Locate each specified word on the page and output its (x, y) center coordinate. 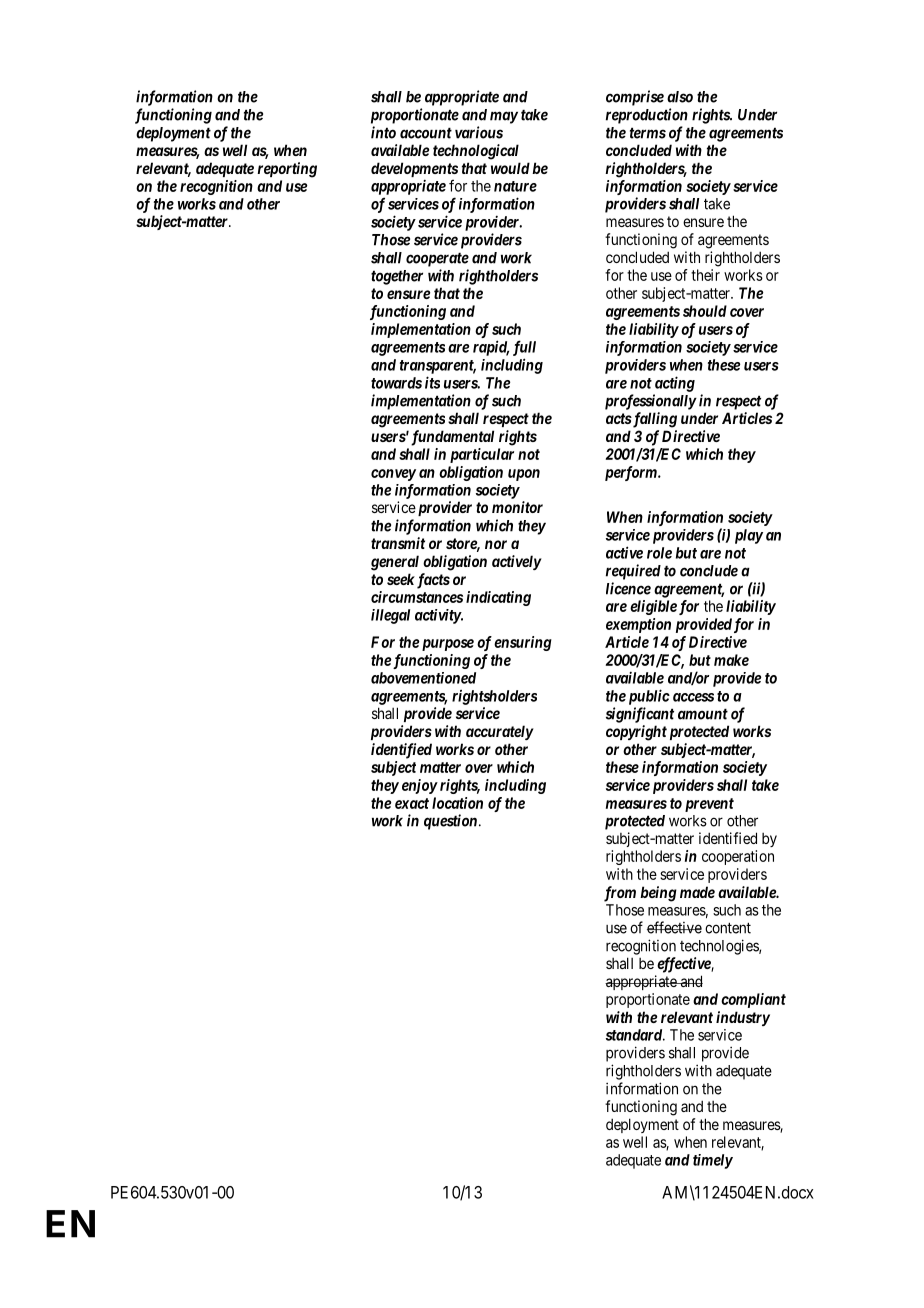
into (383, 132)
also (680, 97)
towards (396, 383)
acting (675, 384)
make (731, 660)
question (450, 822)
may (504, 117)
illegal (390, 616)
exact (412, 803)
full (524, 348)
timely (713, 1161)
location (457, 803)
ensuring (523, 643)
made (697, 892)
